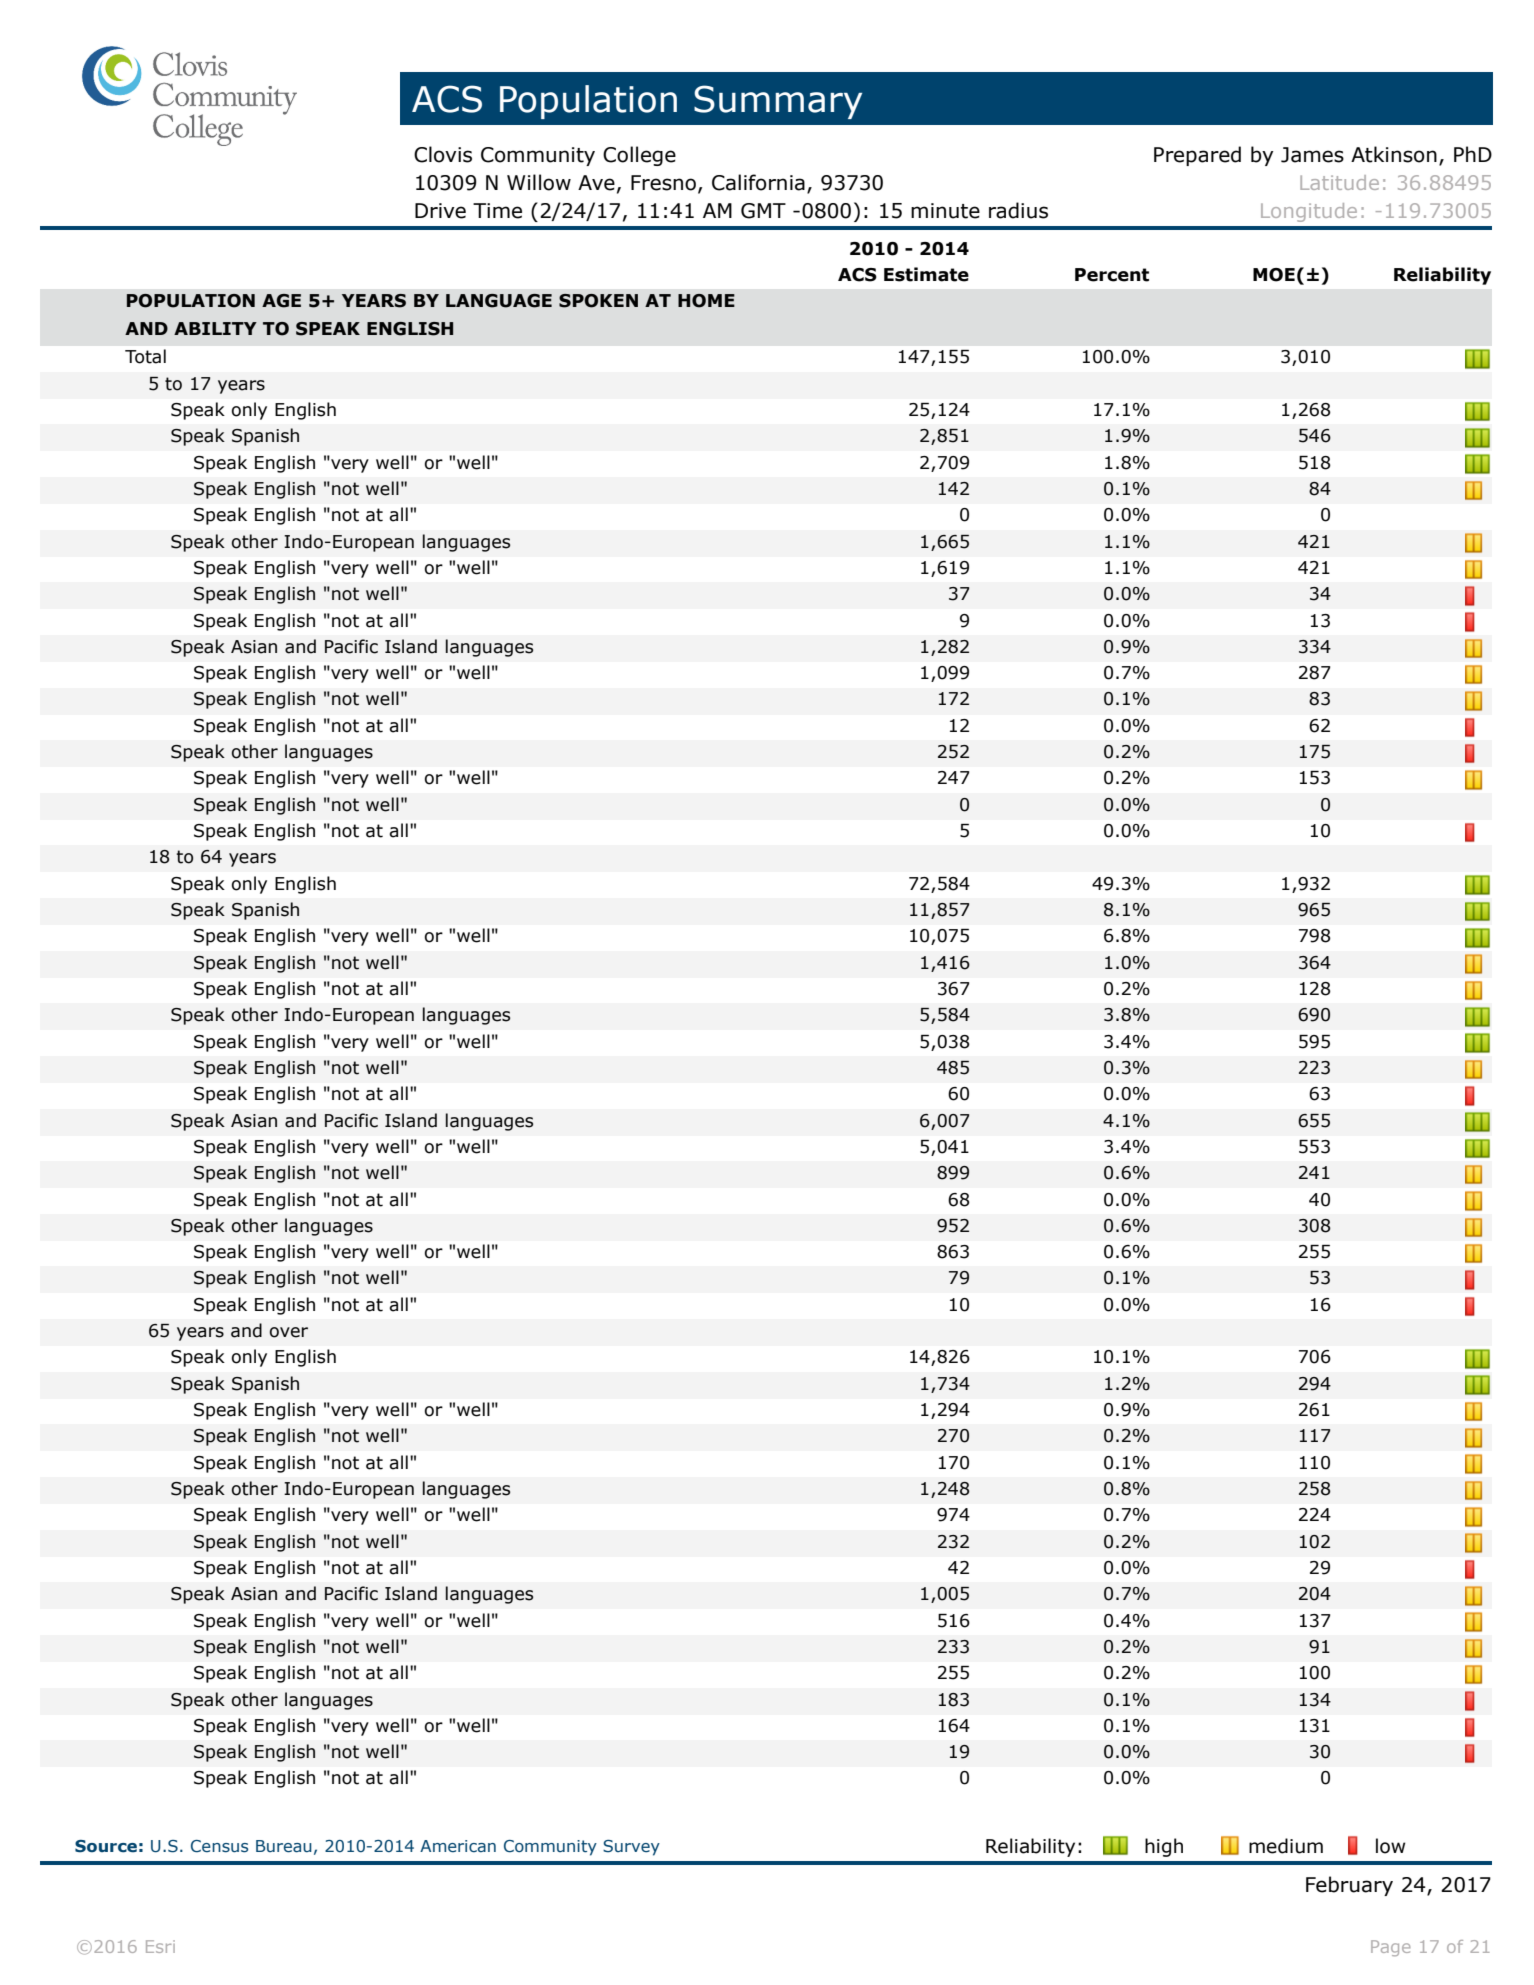 The height and width of the image is (1985, 1534). I want to click on HOME, so click(706, 301).
